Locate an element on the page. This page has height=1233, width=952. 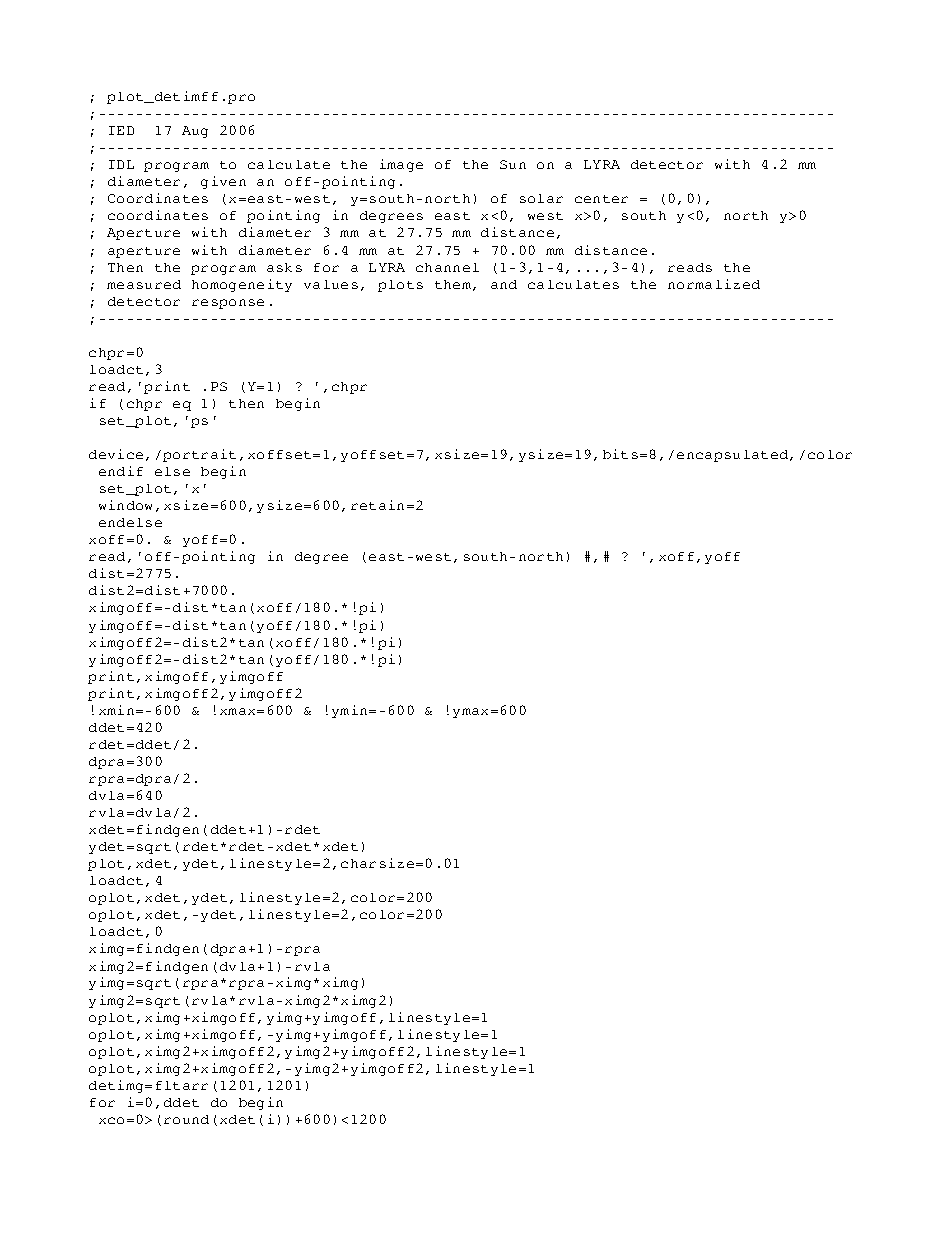
endif is located at coordinates (121, 471).
